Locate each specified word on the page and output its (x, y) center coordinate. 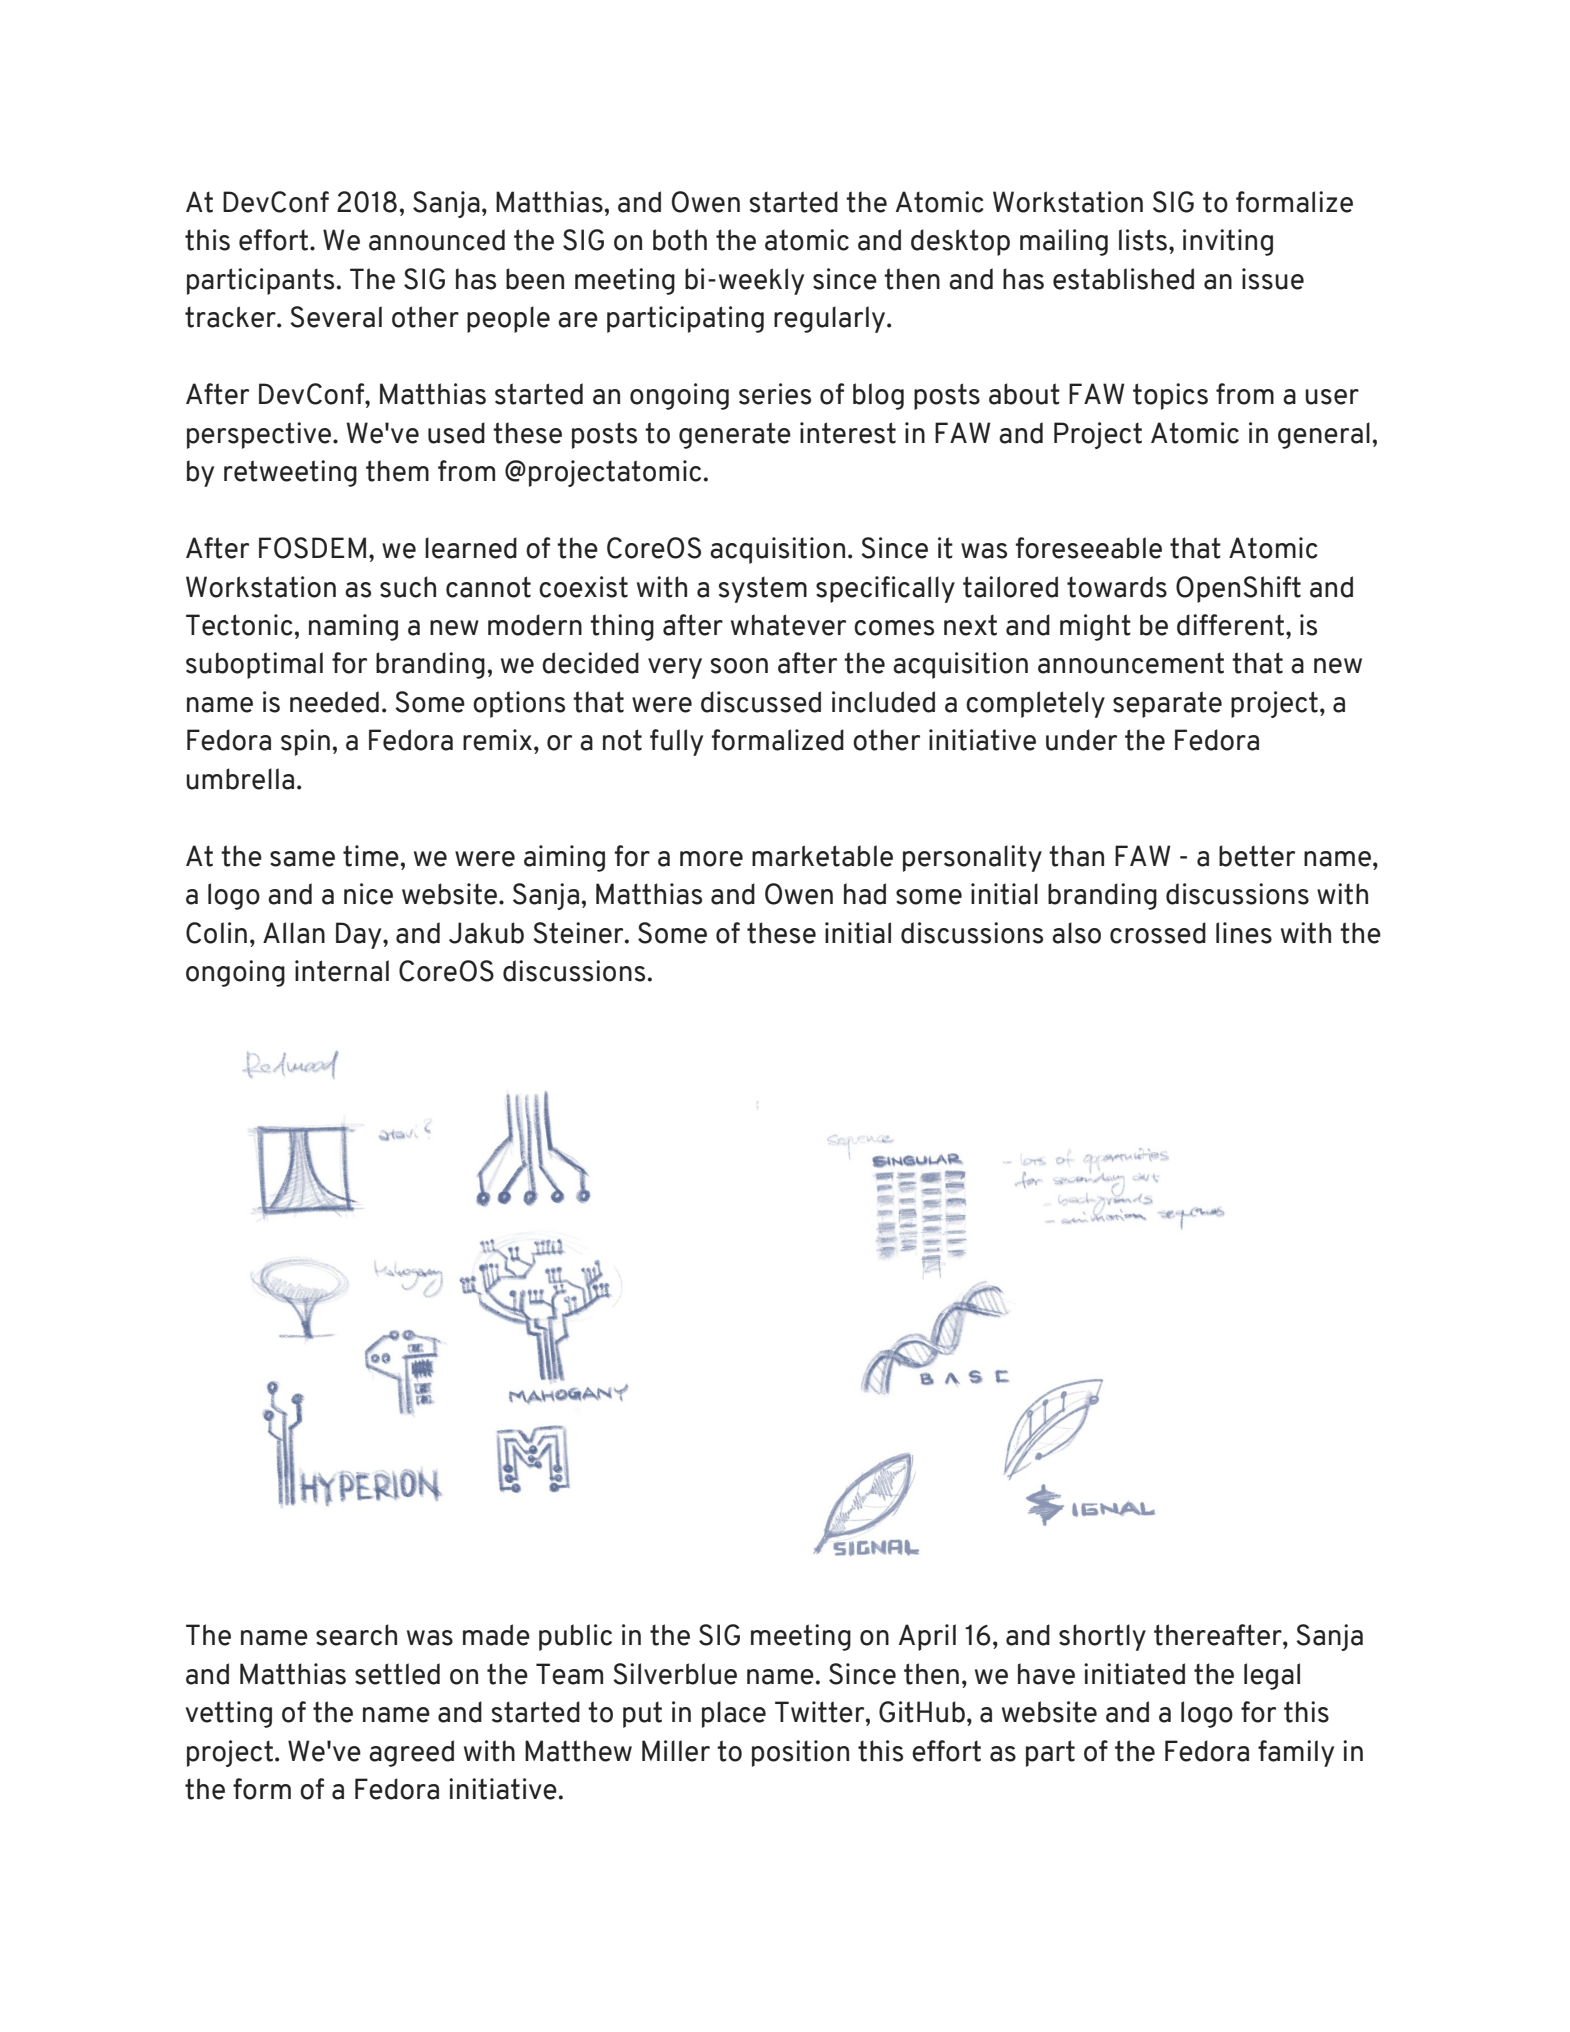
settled (397, 1674)
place (734, 1714)
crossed (1158, 933)
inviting (1228, 242)
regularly (831, 319)
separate (1167, 704)
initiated (1134, 1674)
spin (305, 742)
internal (342, 971)
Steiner (579, 933)
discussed (761, 702)
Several (336, 317)
